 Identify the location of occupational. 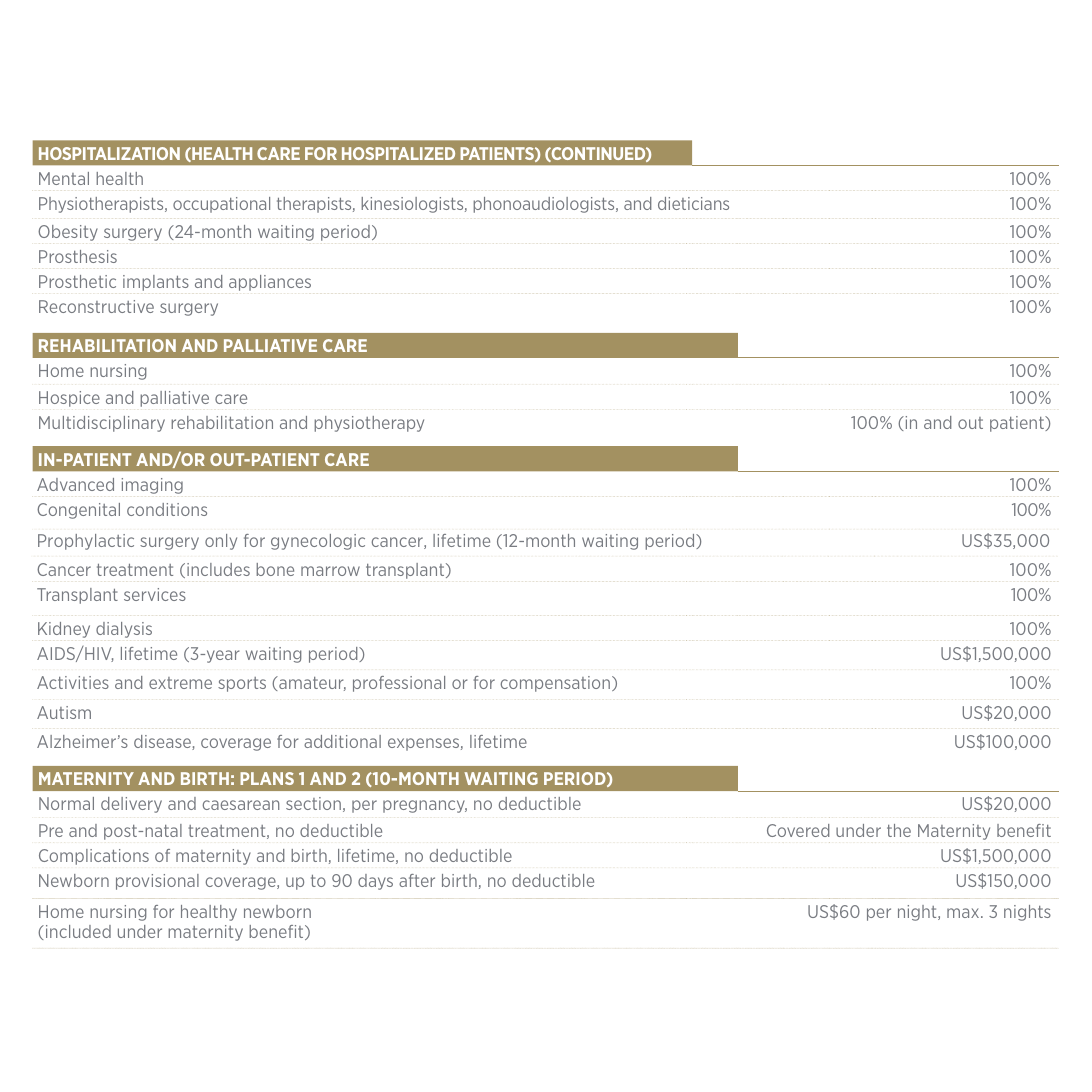
(221, 205).
